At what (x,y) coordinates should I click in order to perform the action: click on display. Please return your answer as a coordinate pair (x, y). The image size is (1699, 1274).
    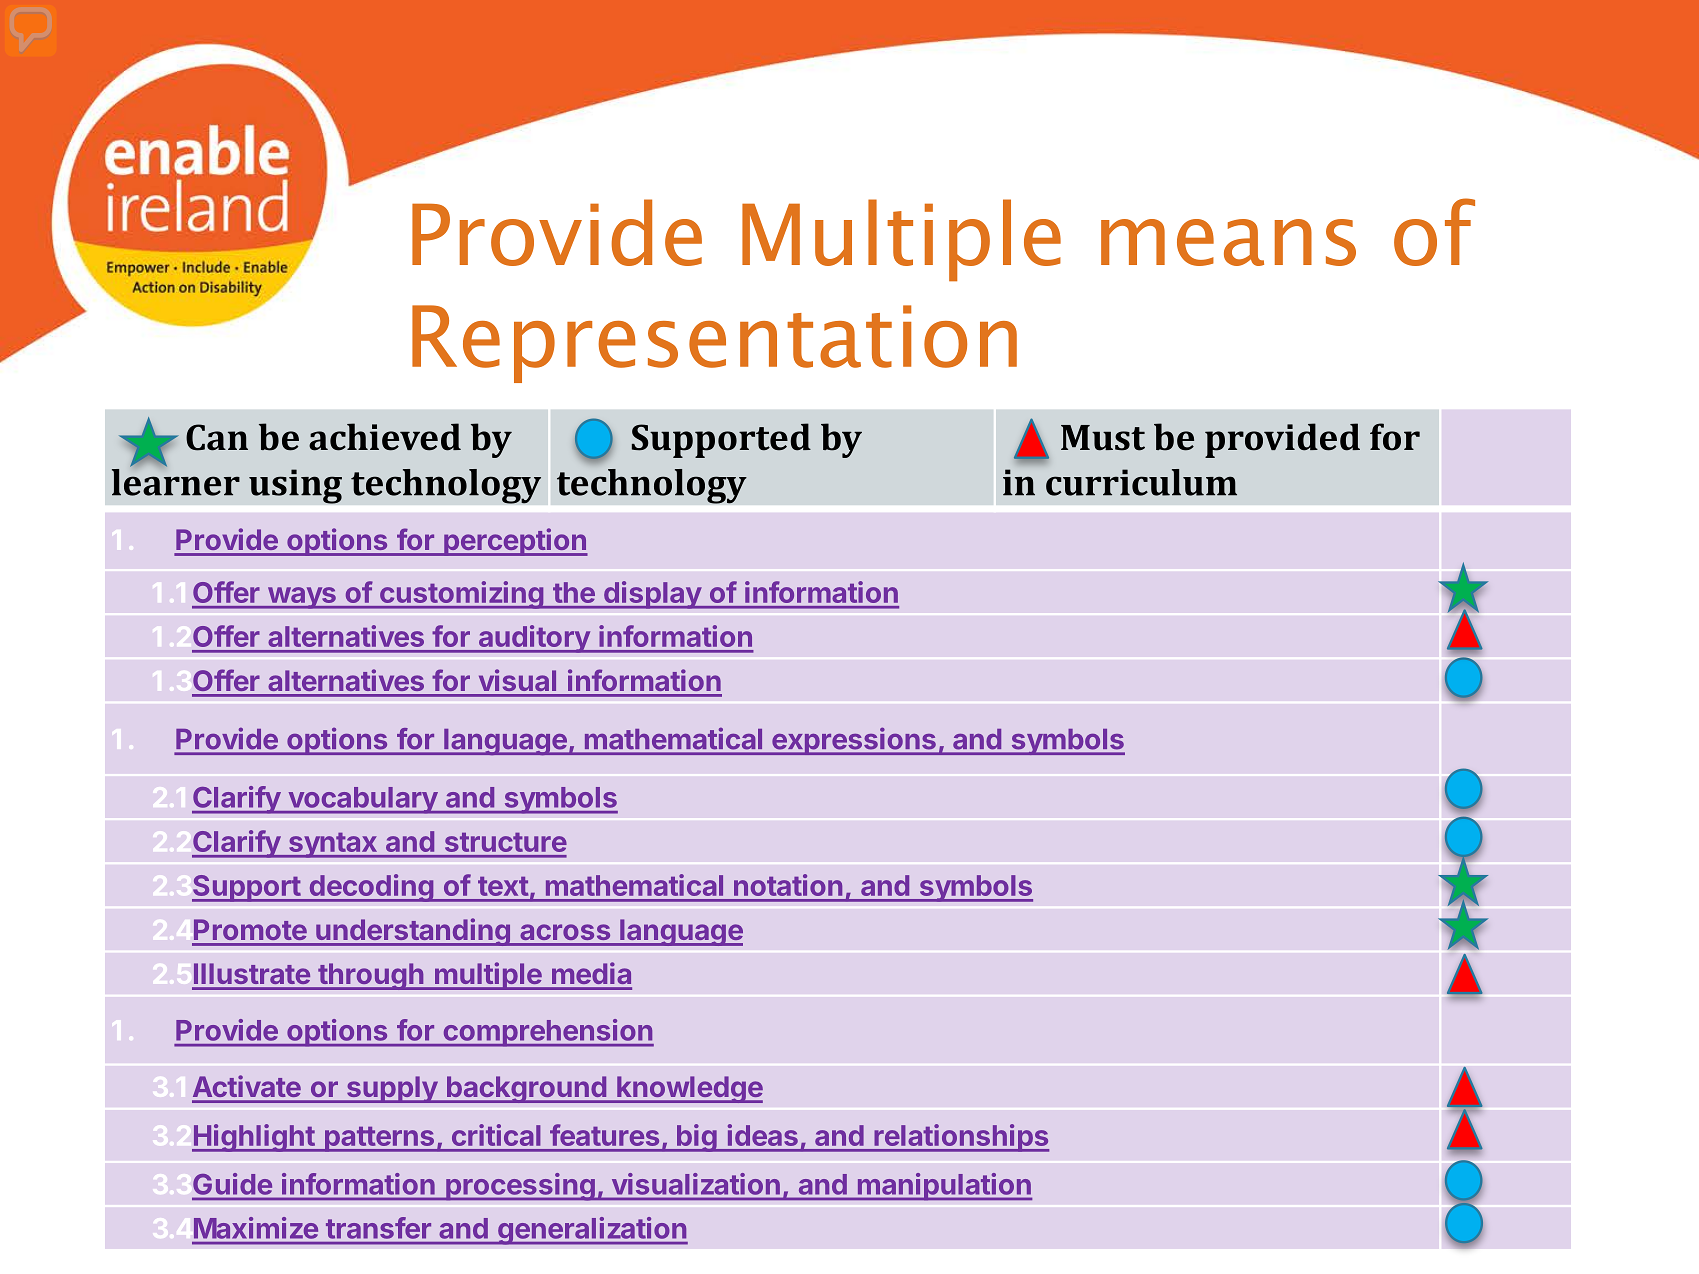
    Looking at the image, I should click on (652, 595).
